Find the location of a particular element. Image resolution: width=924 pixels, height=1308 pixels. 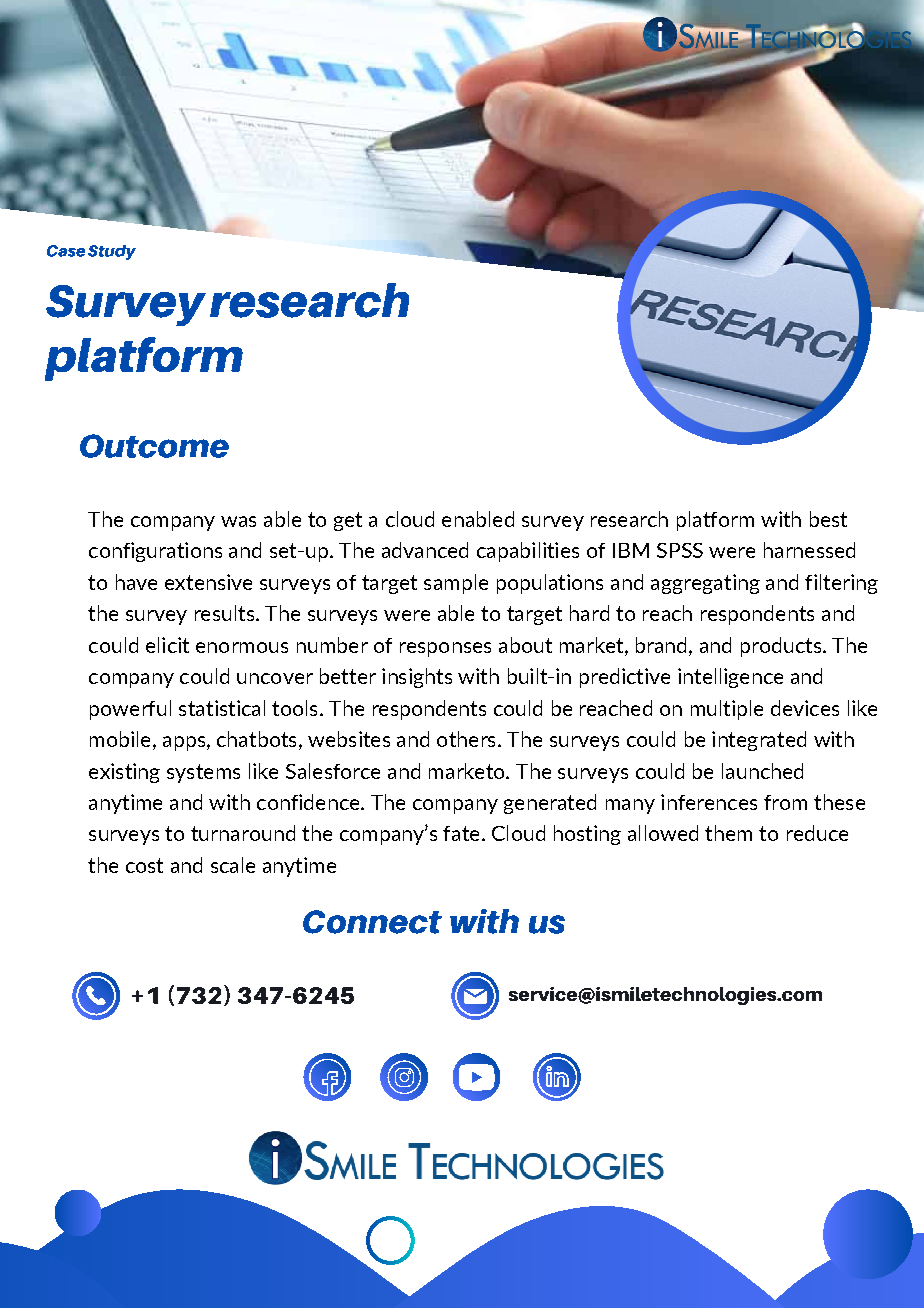

insights is located at coordinates (417, 678).
